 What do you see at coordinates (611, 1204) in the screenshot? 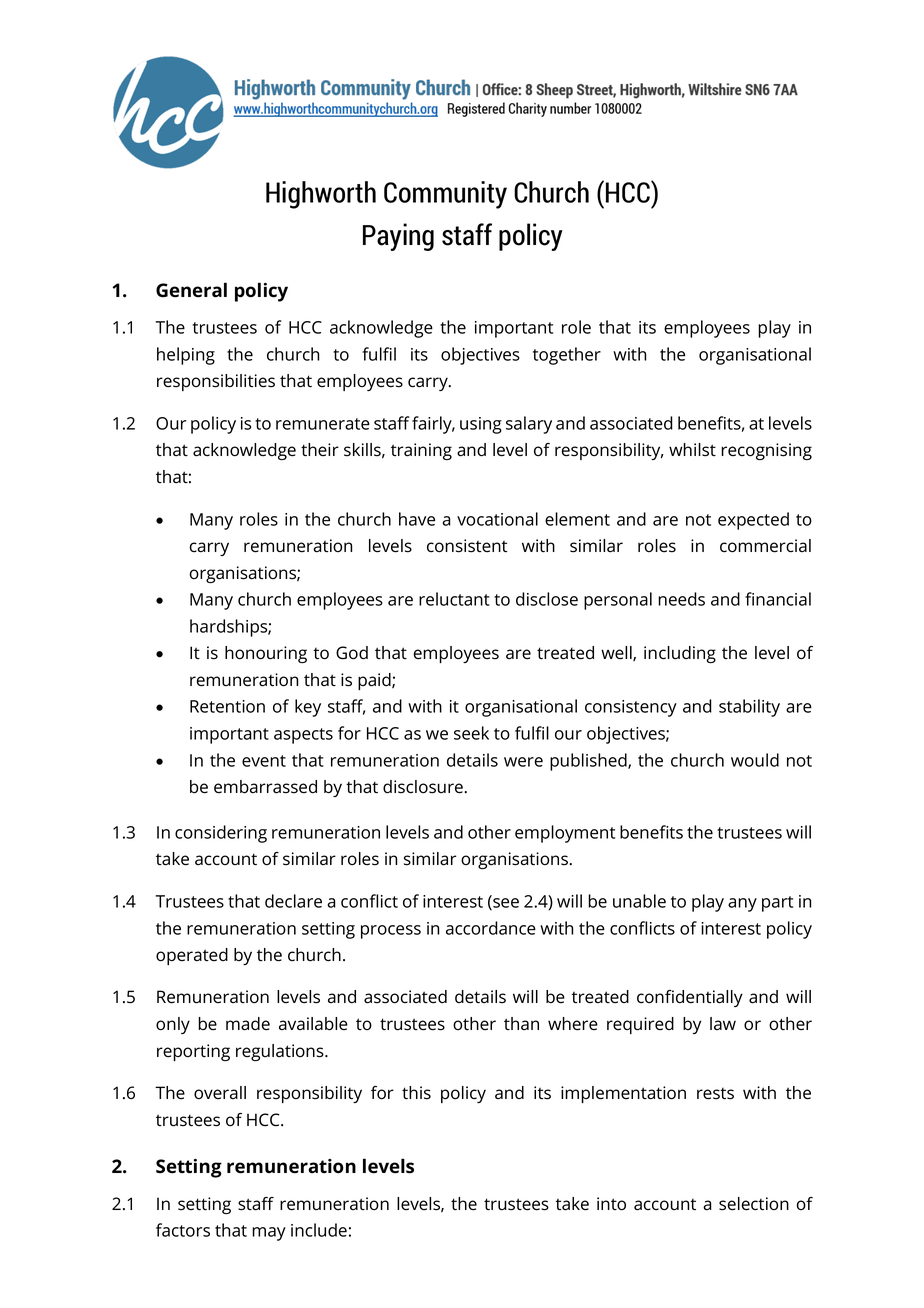
I see `into` at bounding box center [611, 1204].
